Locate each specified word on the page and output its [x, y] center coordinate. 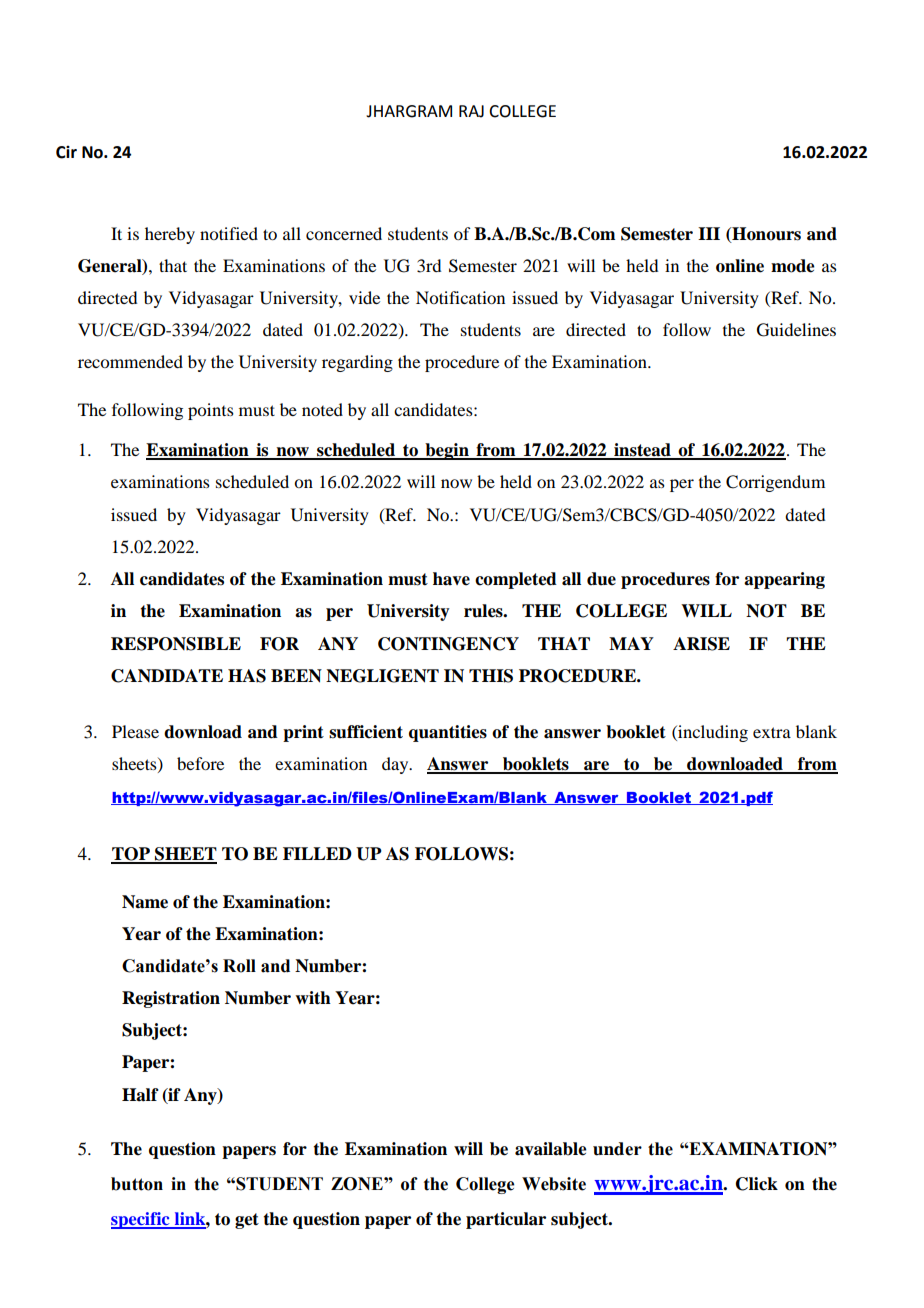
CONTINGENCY [448, 644]
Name [145, 902]
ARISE [701, 644]
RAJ [471, 111]
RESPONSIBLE [176, 644]
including [712, 733]
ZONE [358, 1184]
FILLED [317, 853]
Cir [66, 152]
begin [447, 451]
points [211, 411]
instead [642, 451]
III [709, 233]
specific [141, 1220]
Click [757, 1184]
